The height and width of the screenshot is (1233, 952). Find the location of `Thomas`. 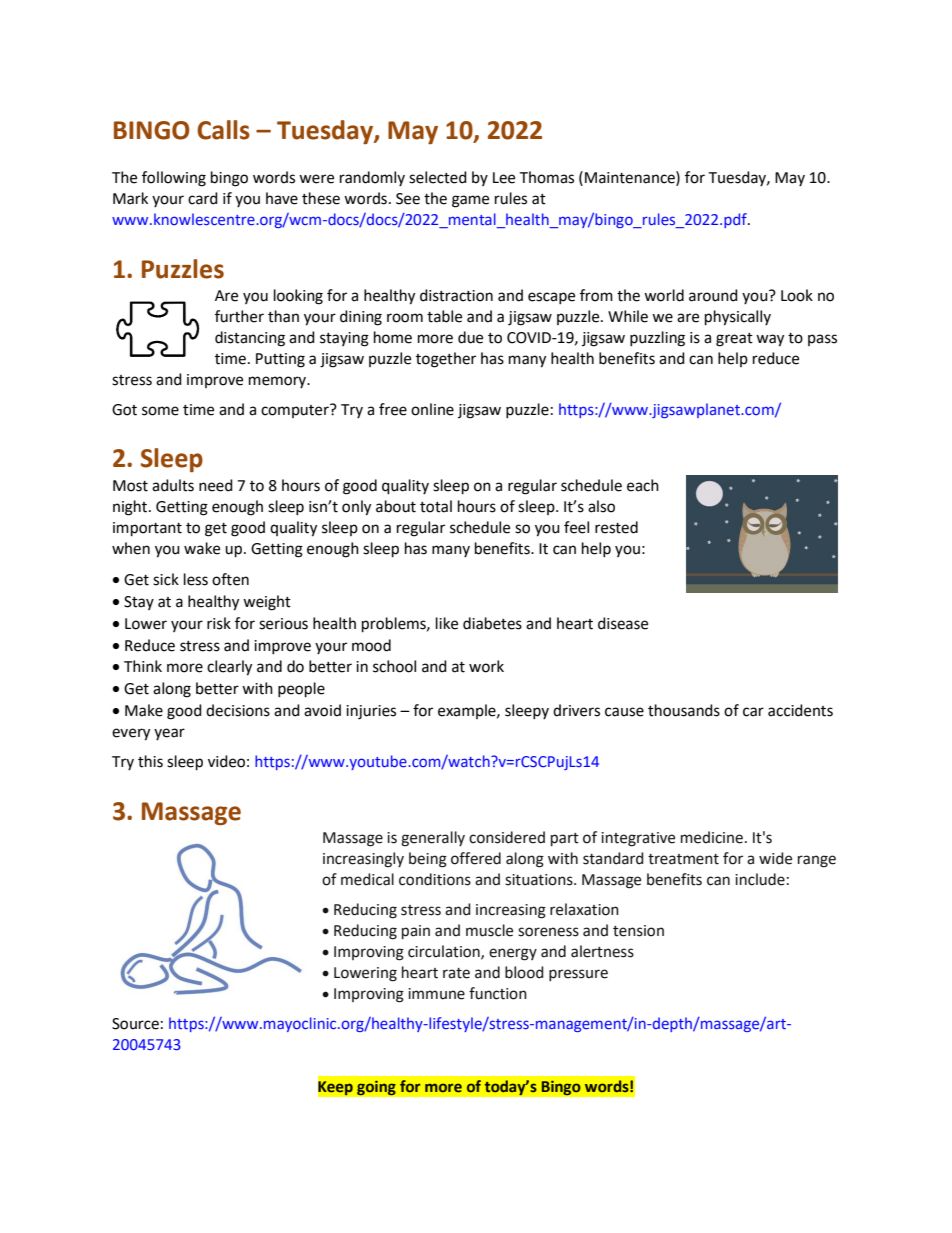

Thomas is located at coordinates (546, 177).
